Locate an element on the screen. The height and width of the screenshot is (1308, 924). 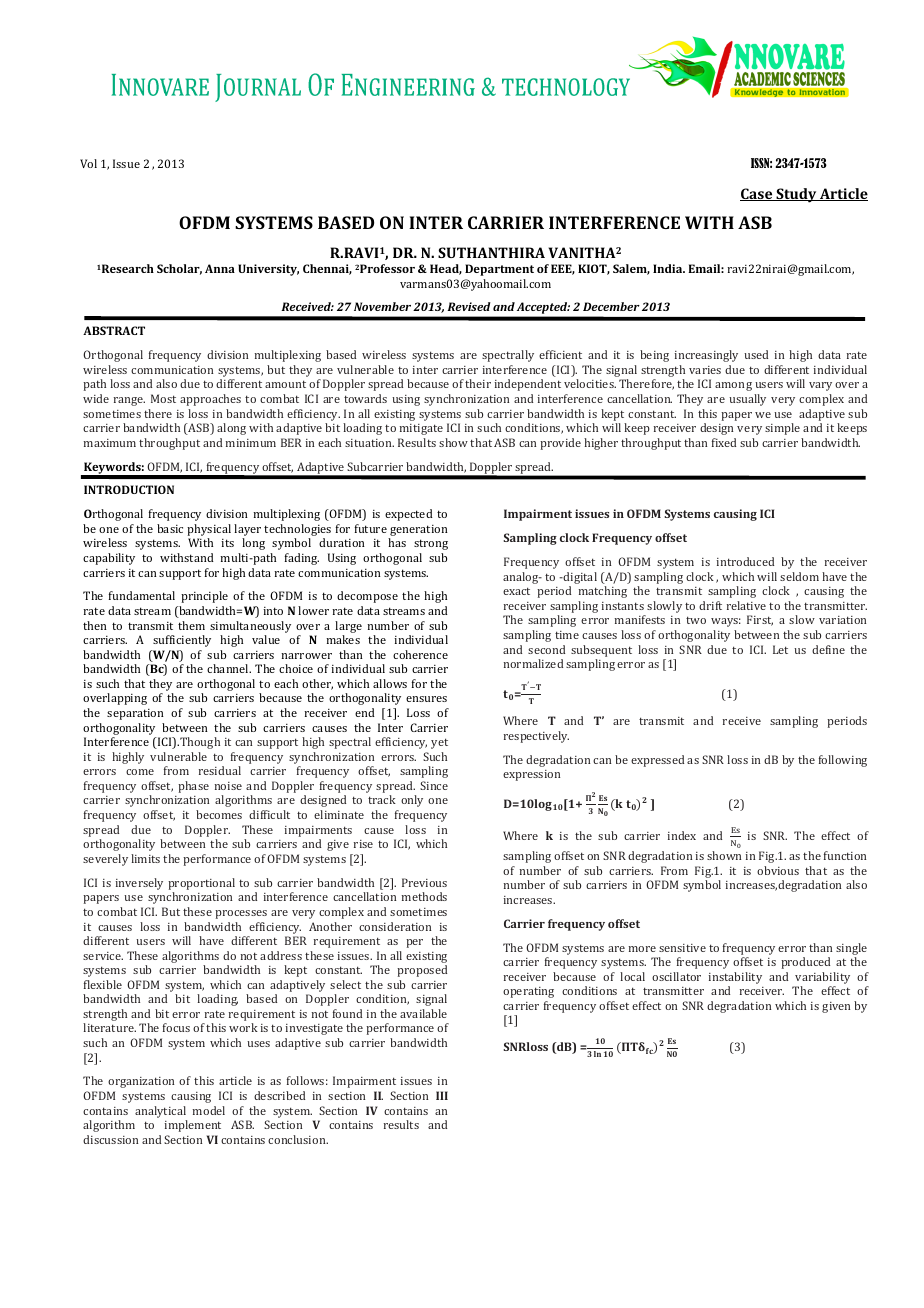
Department is located at coordinates (499, 270).
